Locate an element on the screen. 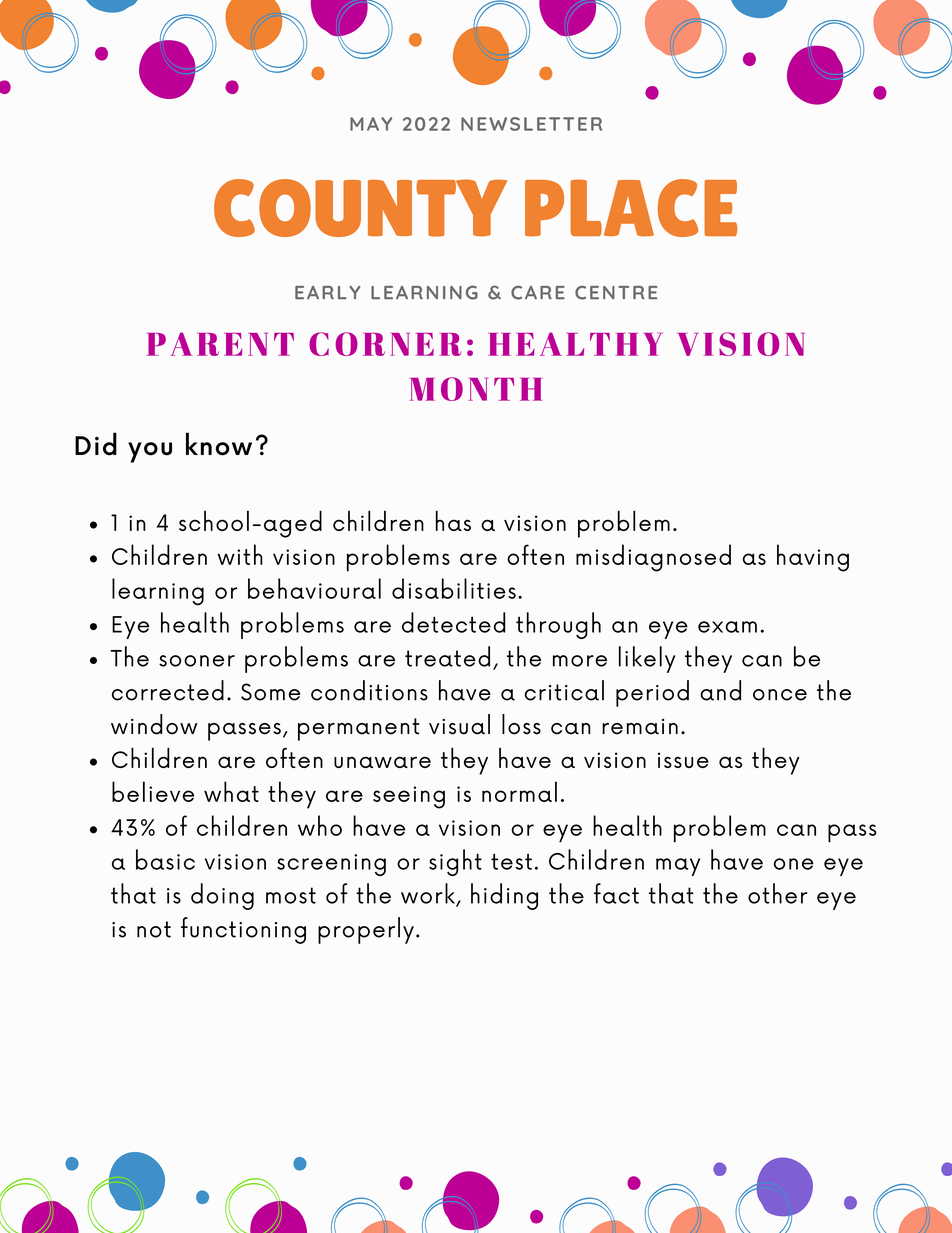 Image resolution: width=952 pixels, height=1233 pixels. has is located at coordinates (453, 520).
